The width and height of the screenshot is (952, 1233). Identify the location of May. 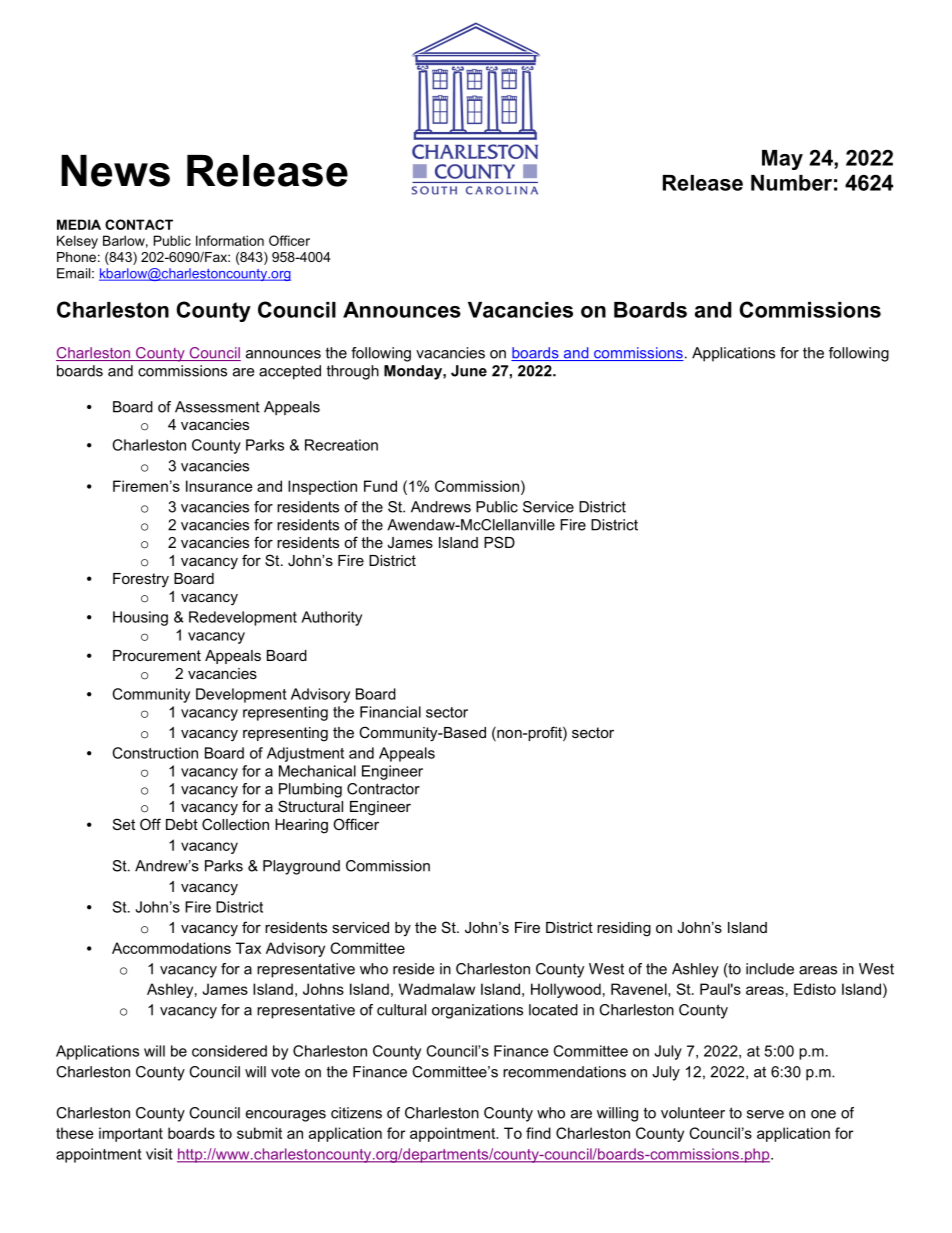
(782, 160).
